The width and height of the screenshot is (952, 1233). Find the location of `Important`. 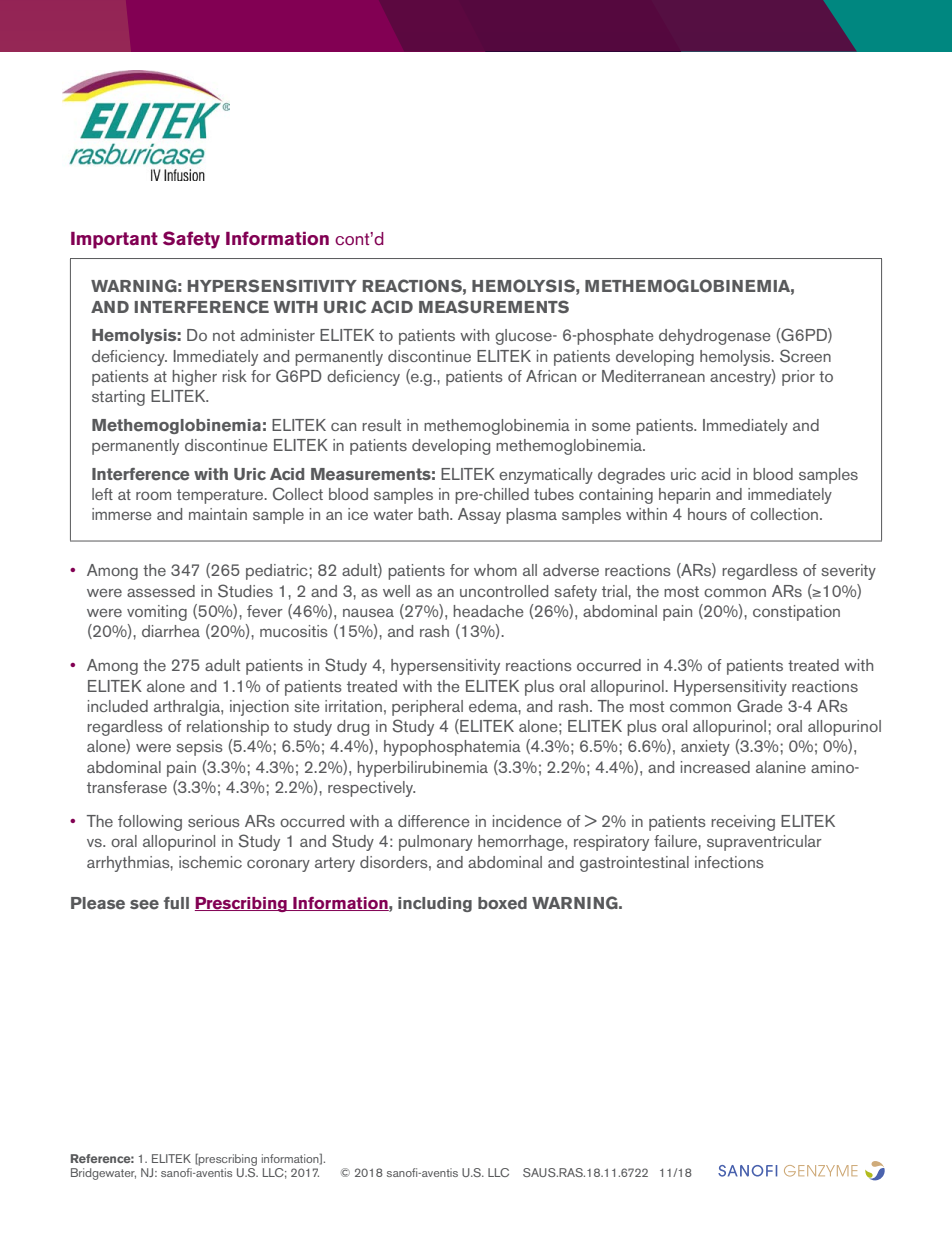

Important is located at coordinates (114, 240).
